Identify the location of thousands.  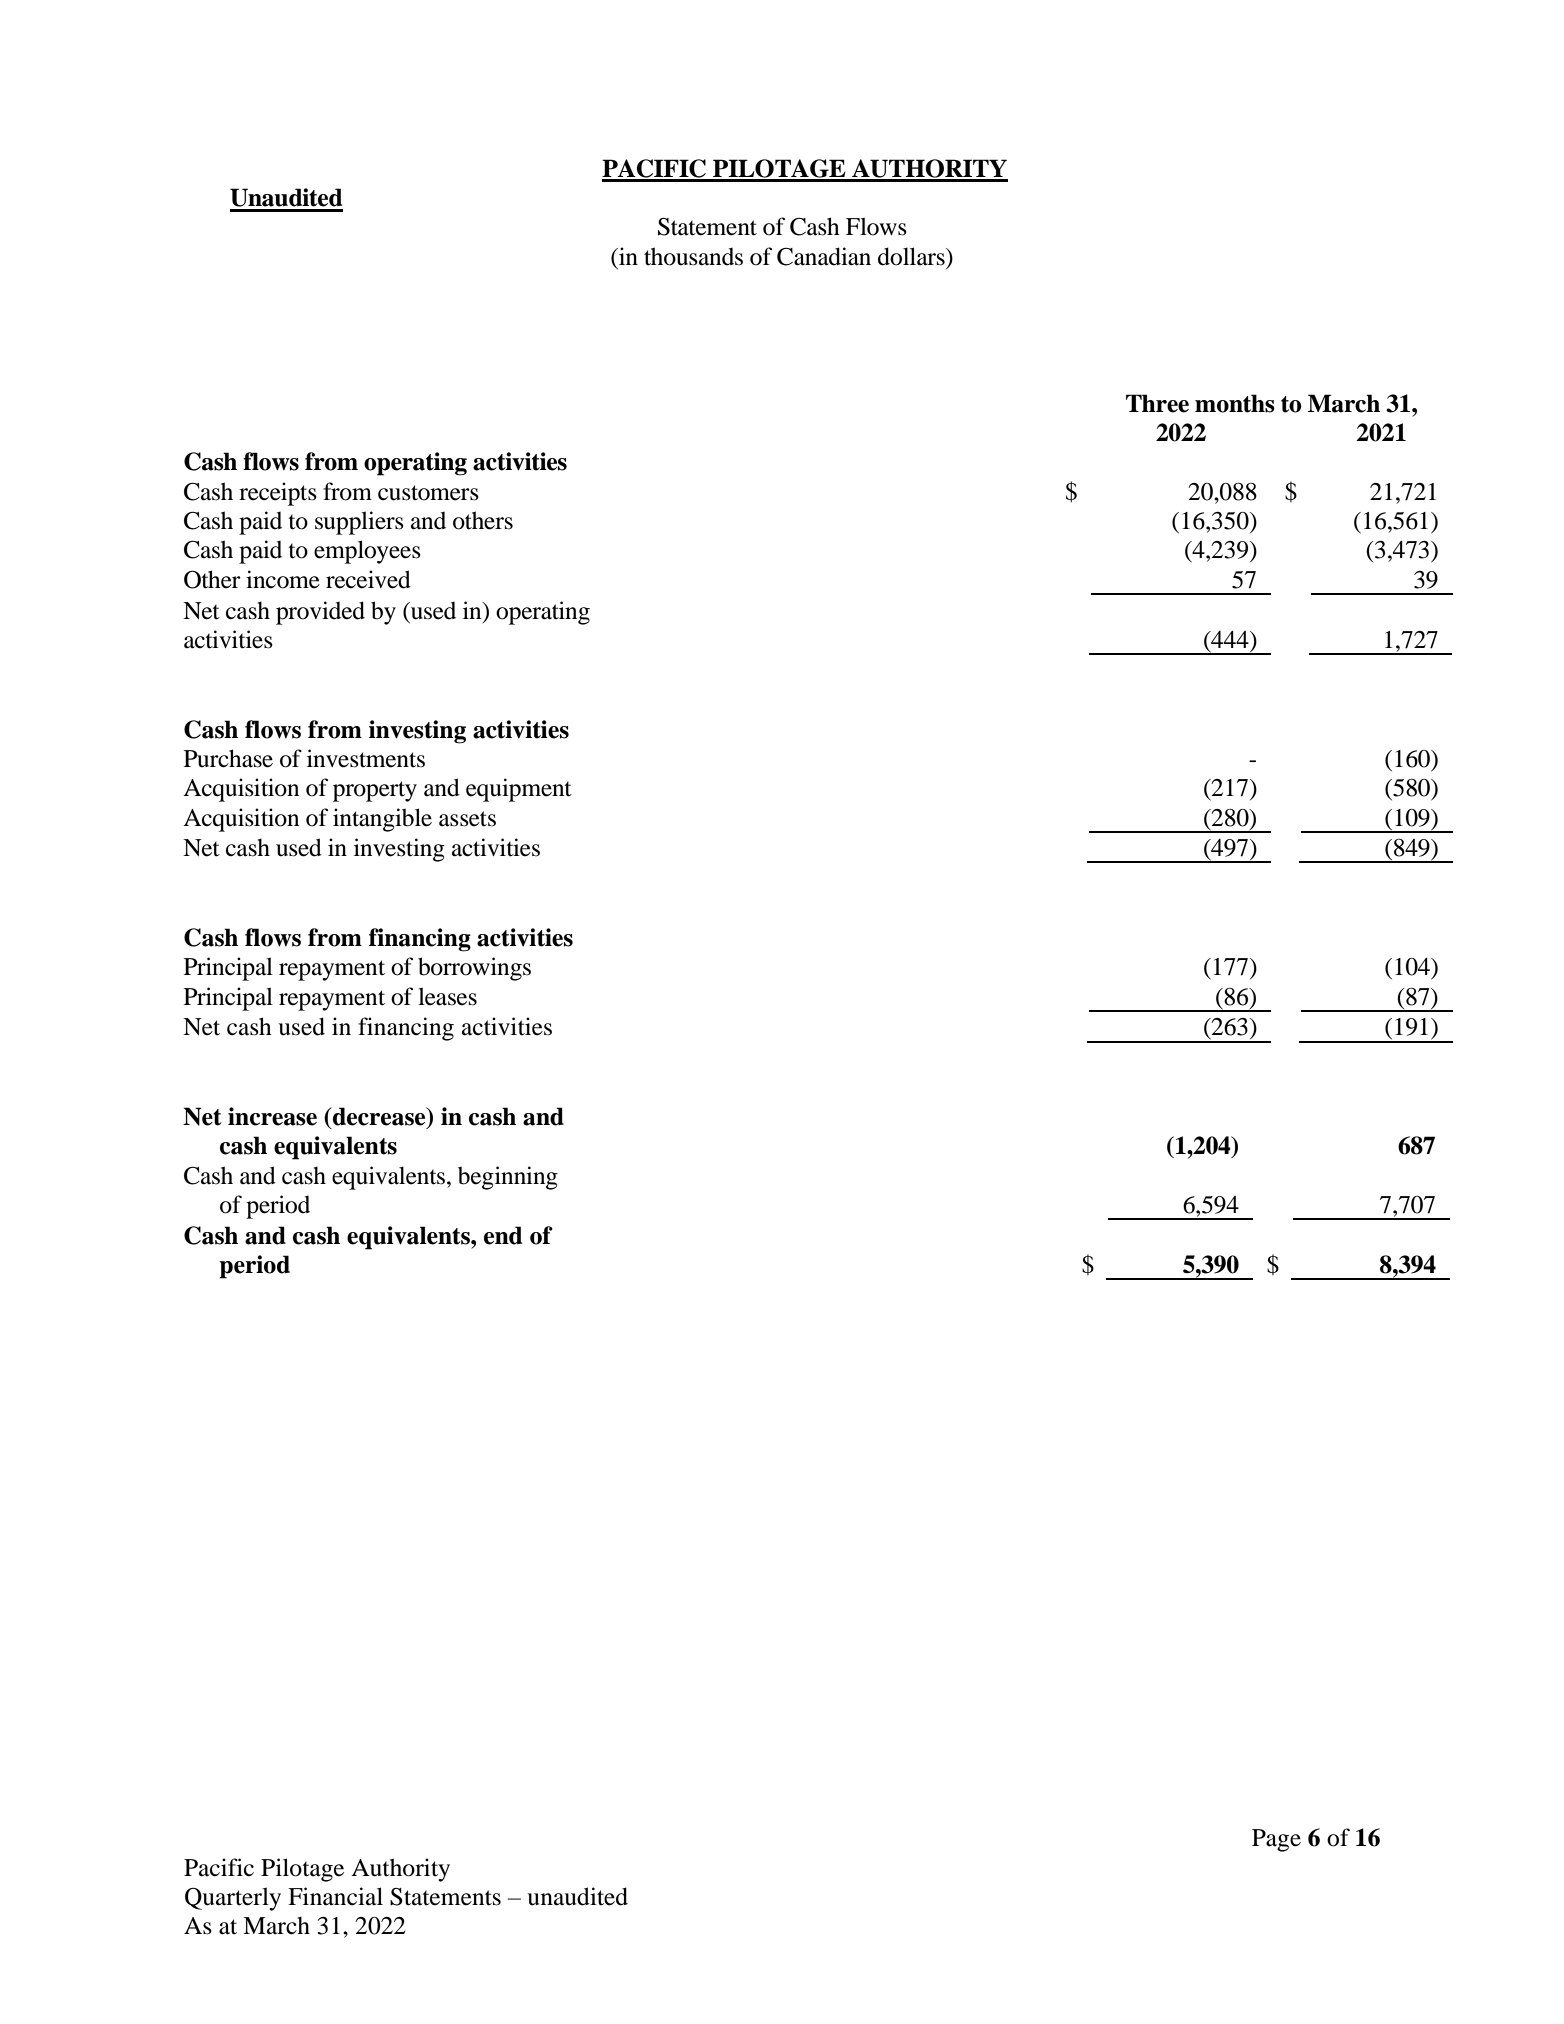
(693, 256).
